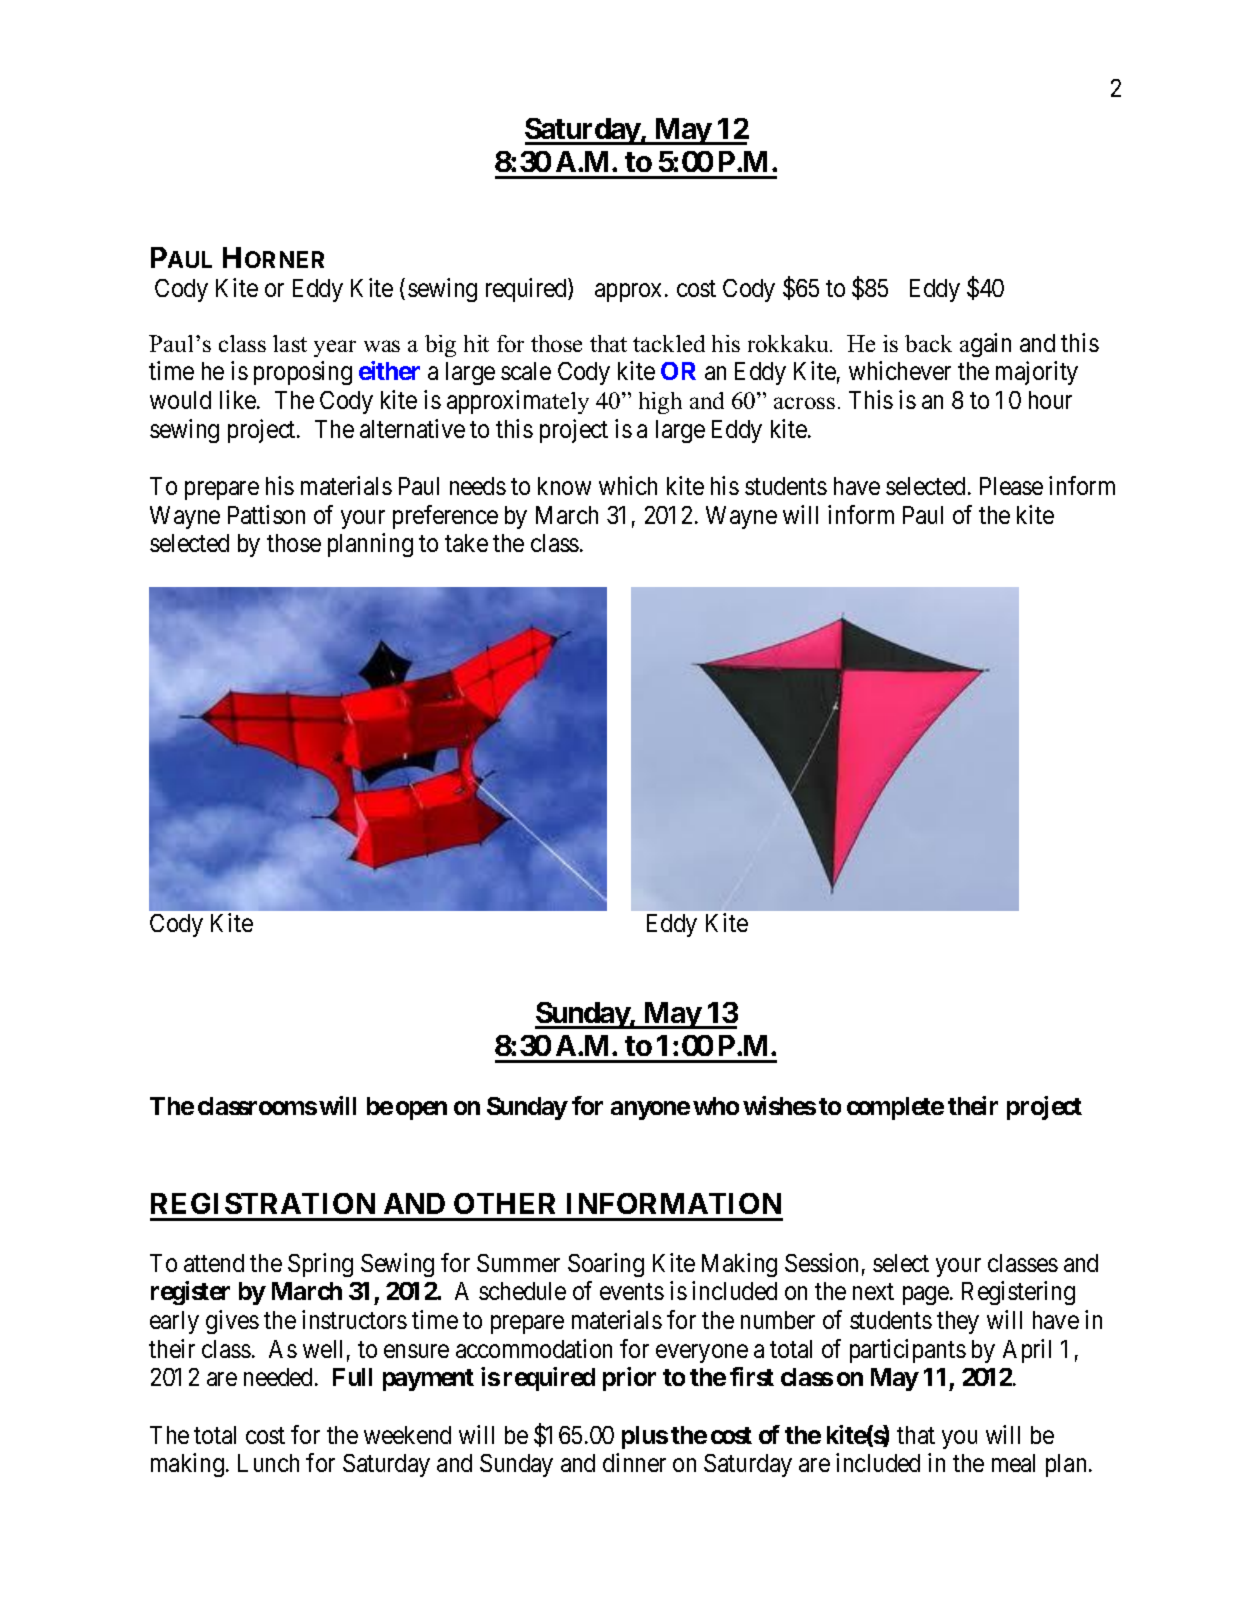 The height and width of the screenshot is (1616, 1249). I want to click on high, so click(660, 403).
